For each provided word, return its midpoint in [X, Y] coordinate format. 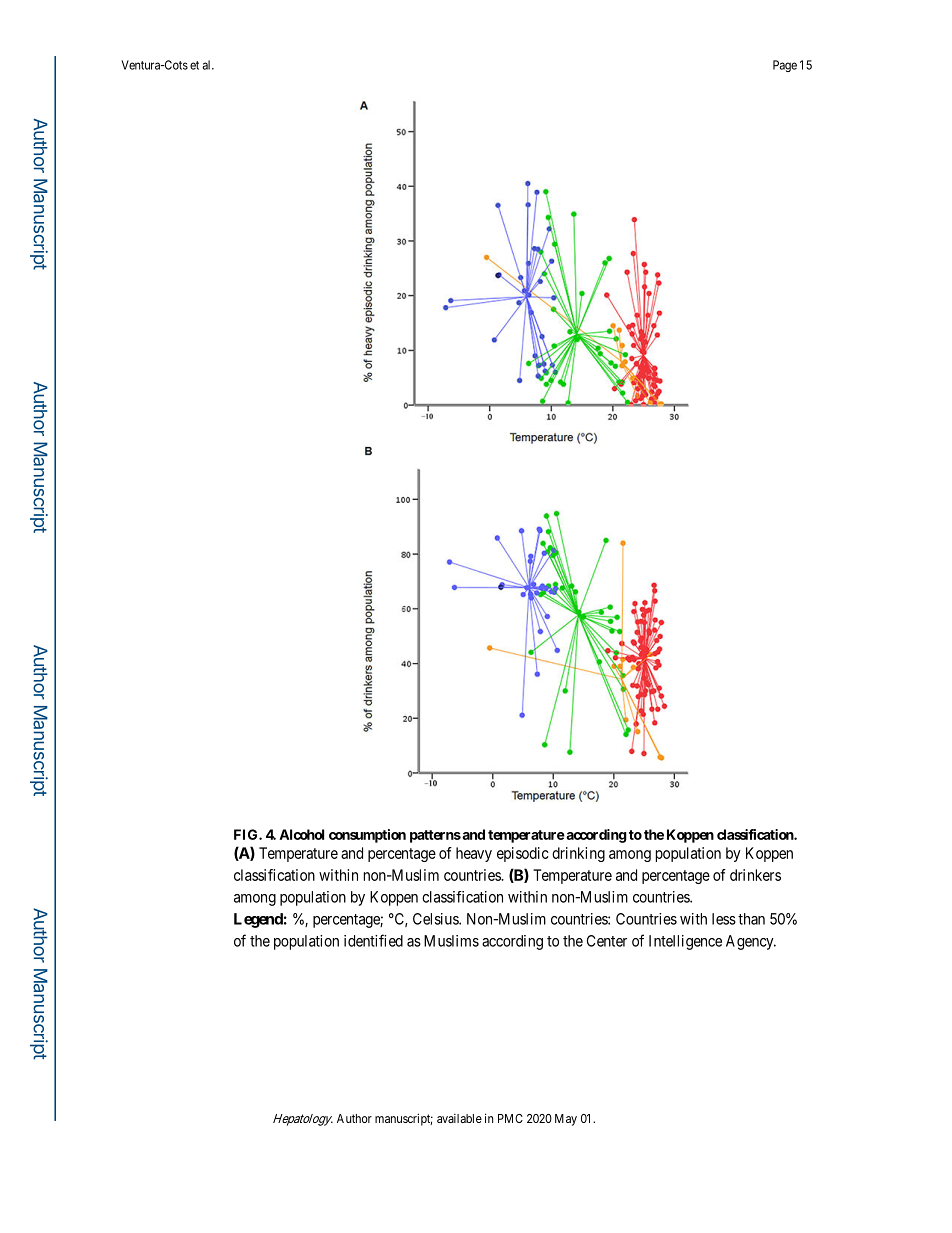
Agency [751, 942]
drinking [578, 854]
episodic [523, 854]
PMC [510, 1118]
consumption [367, 836]
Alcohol [301, 834]
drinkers [755, 875]
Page [785, 66]
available [459, 1118]
